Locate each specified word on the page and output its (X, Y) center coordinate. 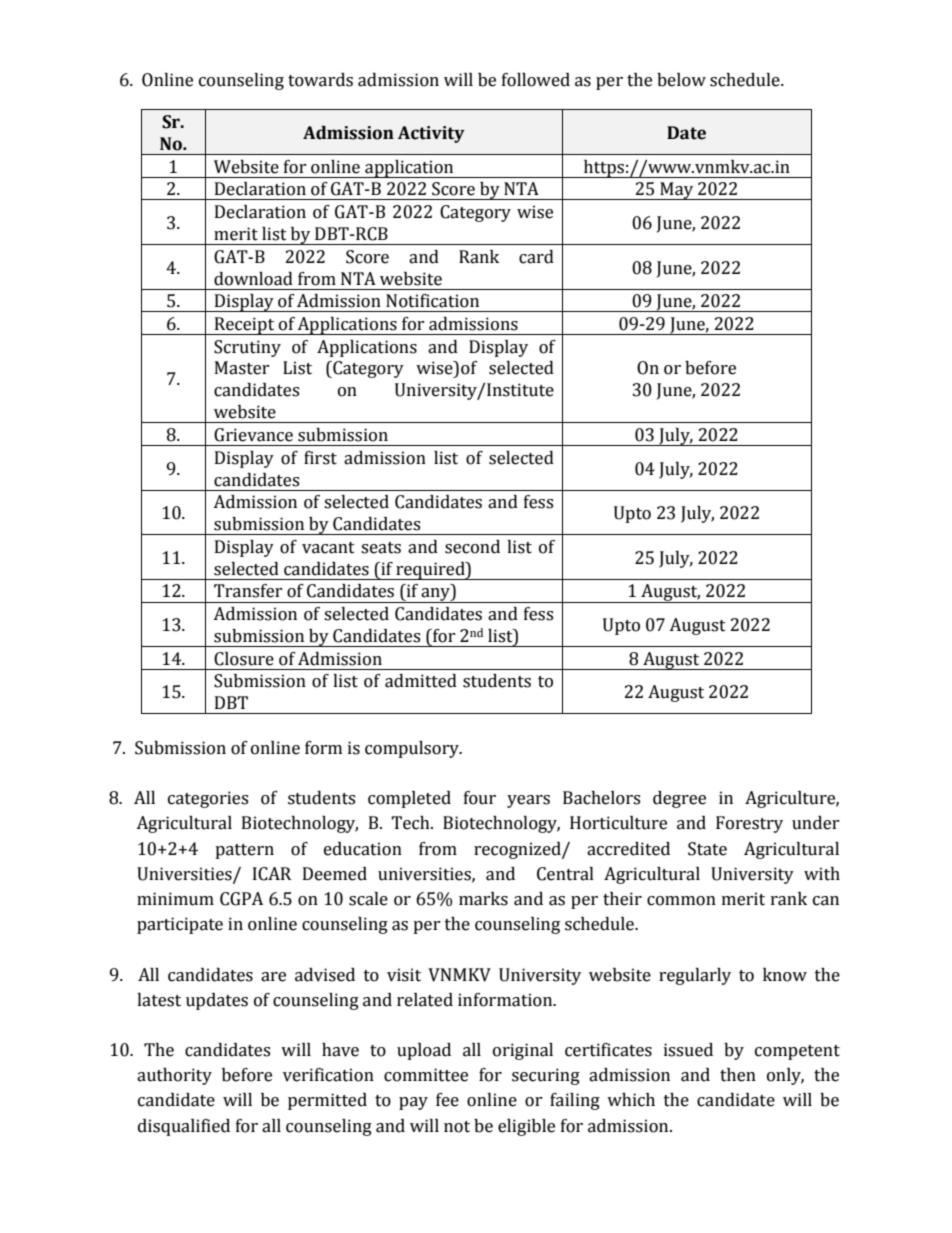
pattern (244, 851)
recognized (518, 850)
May (677, 191)
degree (679, 799)
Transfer (248, 591)
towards (320, 80)
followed (536, 80)
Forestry (749, 824)
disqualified (184, 1127)
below (681, 80)
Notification (432, 301)
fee (447, 1100)
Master (242, 368)
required (430, 571)
